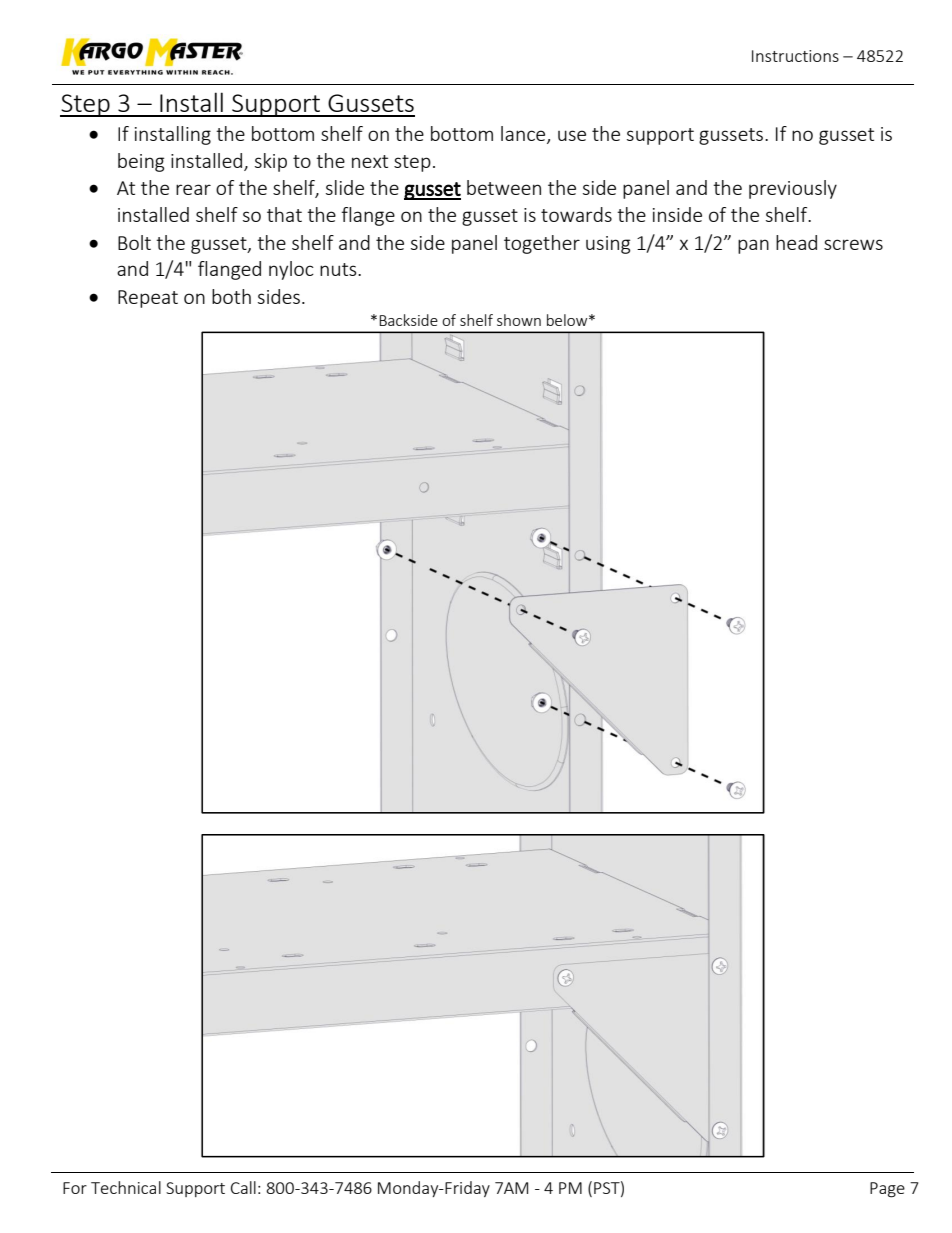 The width and height of the screenshot is (952, 1233). I want to click on screws, so click(853, 244).
